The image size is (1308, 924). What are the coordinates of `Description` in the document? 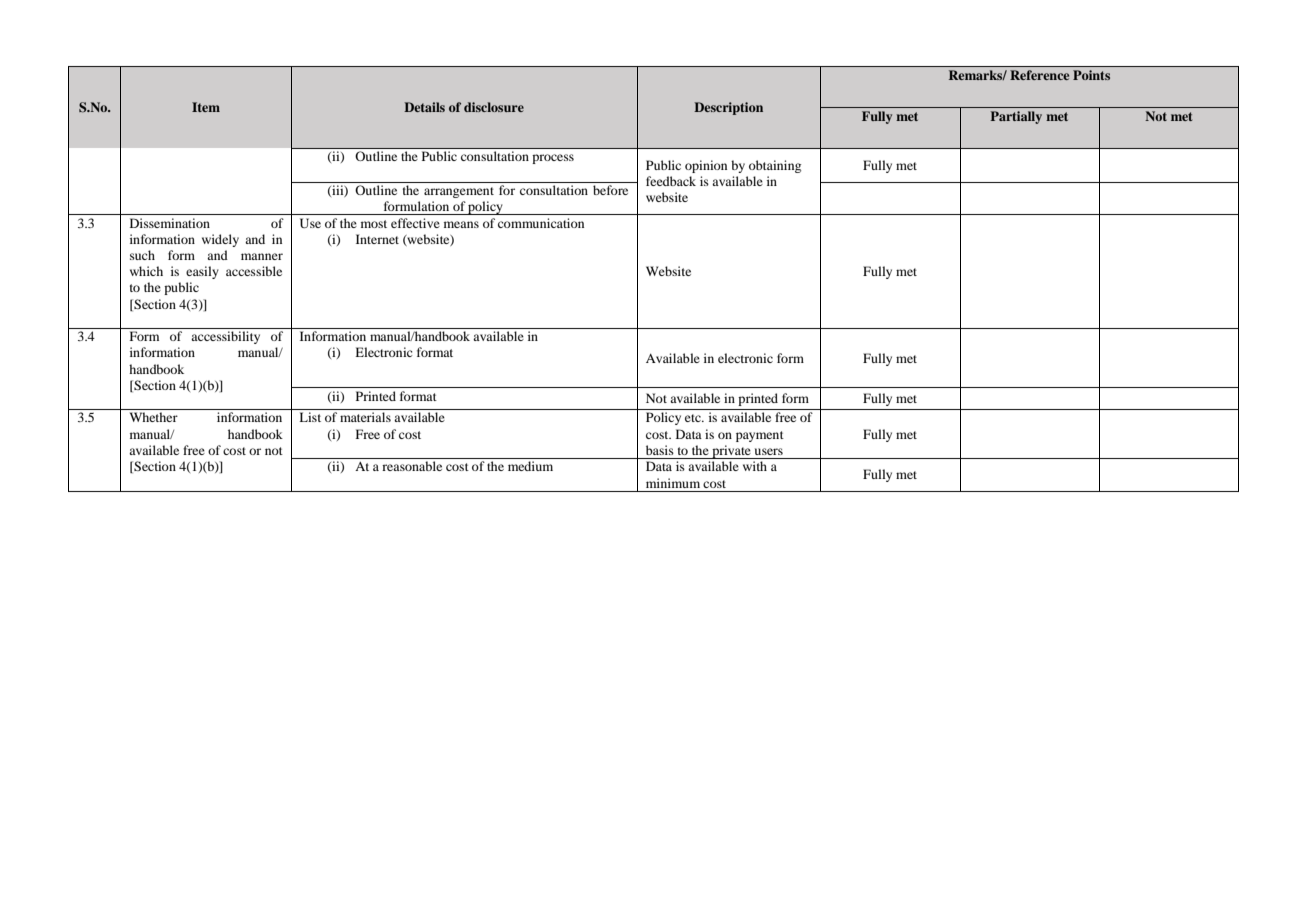 It's located at (728, 108).
